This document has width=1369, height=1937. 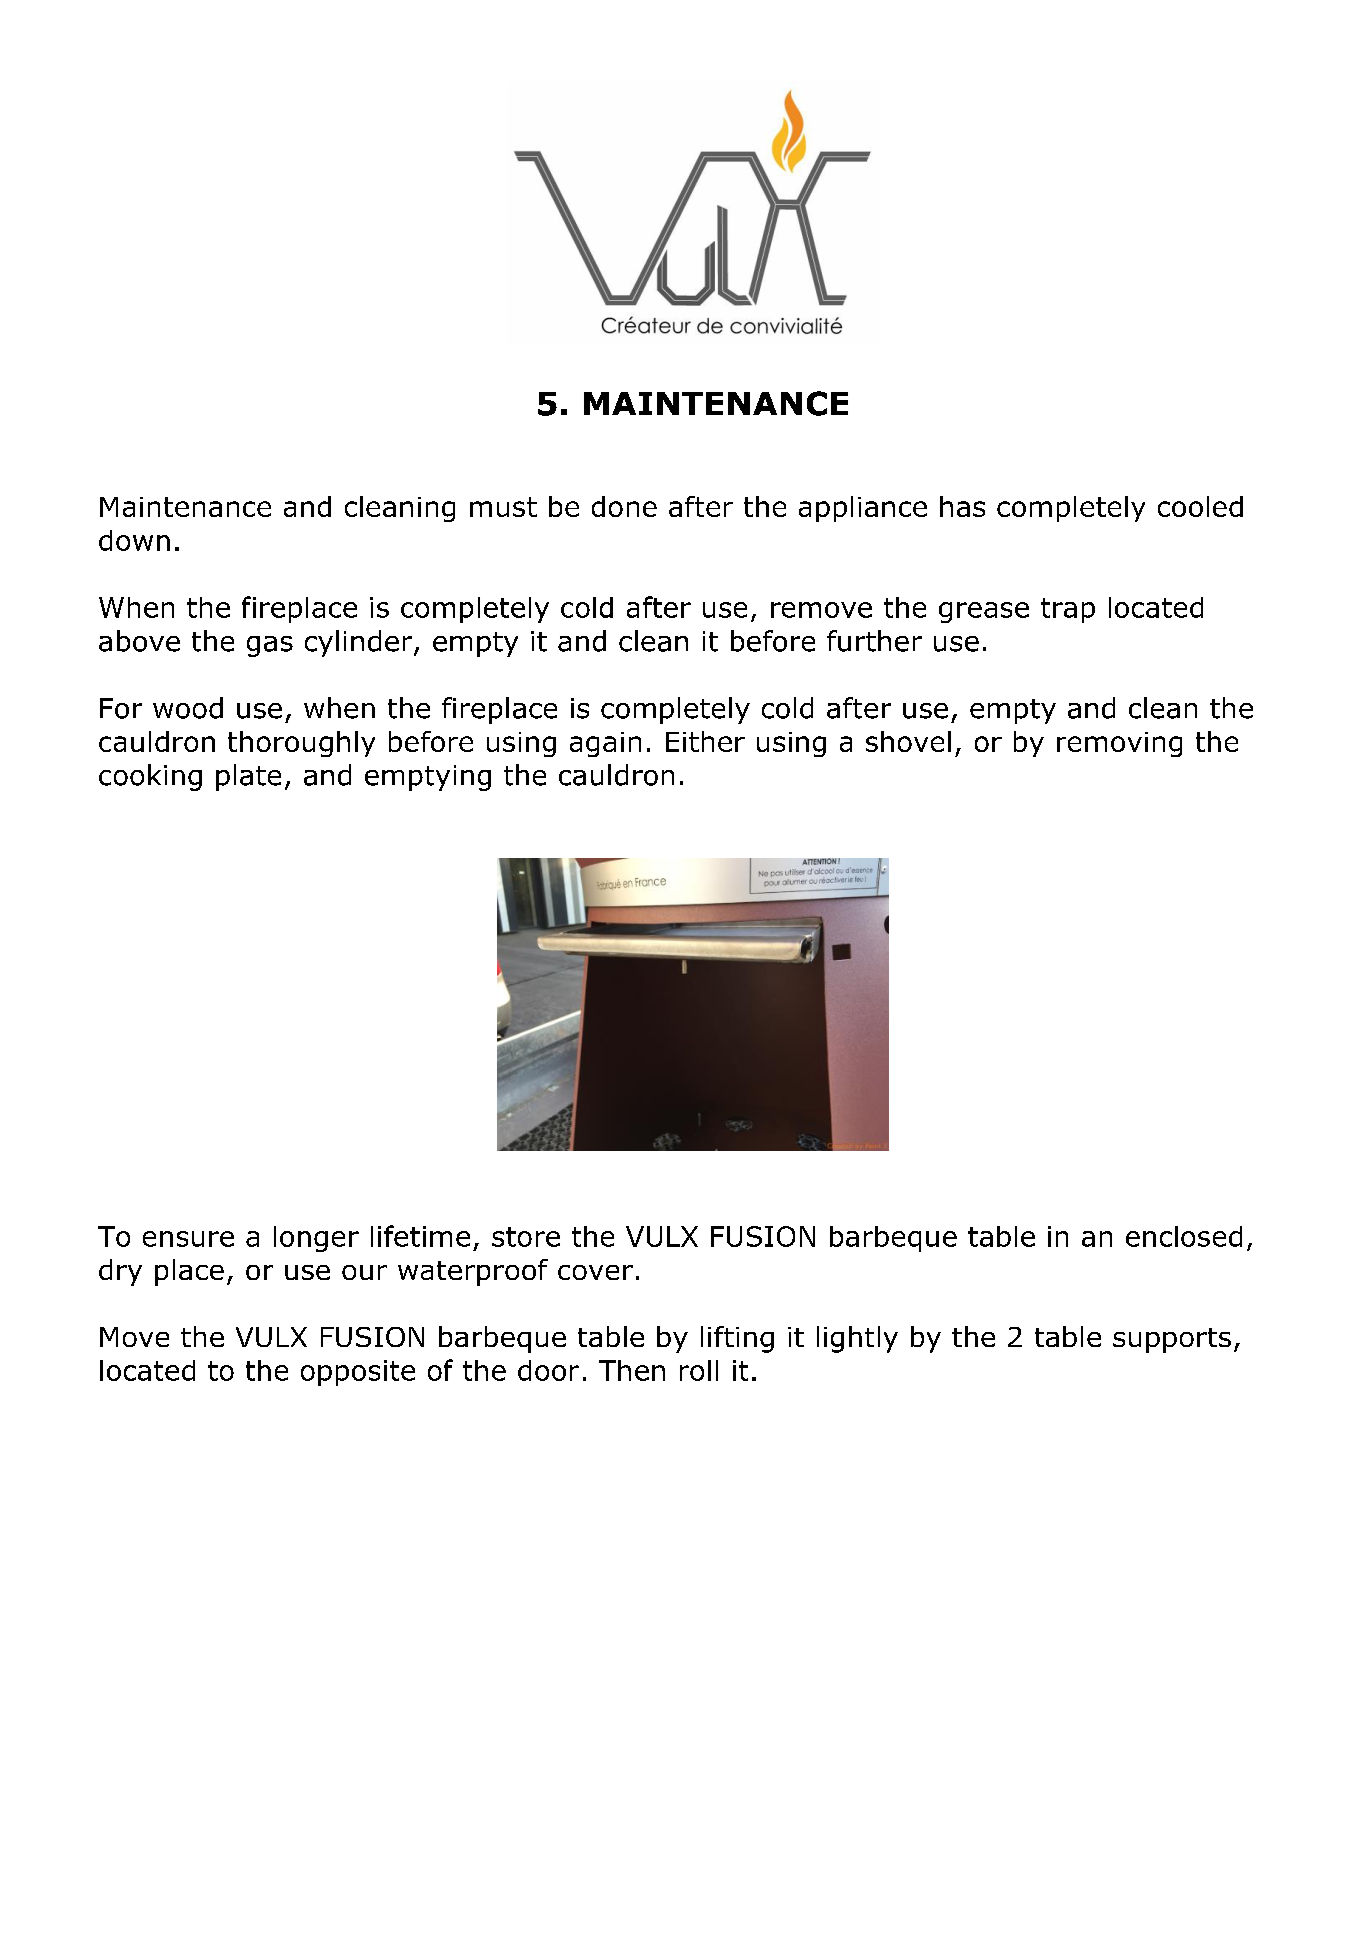 I want to click on plate, so click(x=248, y=777).
